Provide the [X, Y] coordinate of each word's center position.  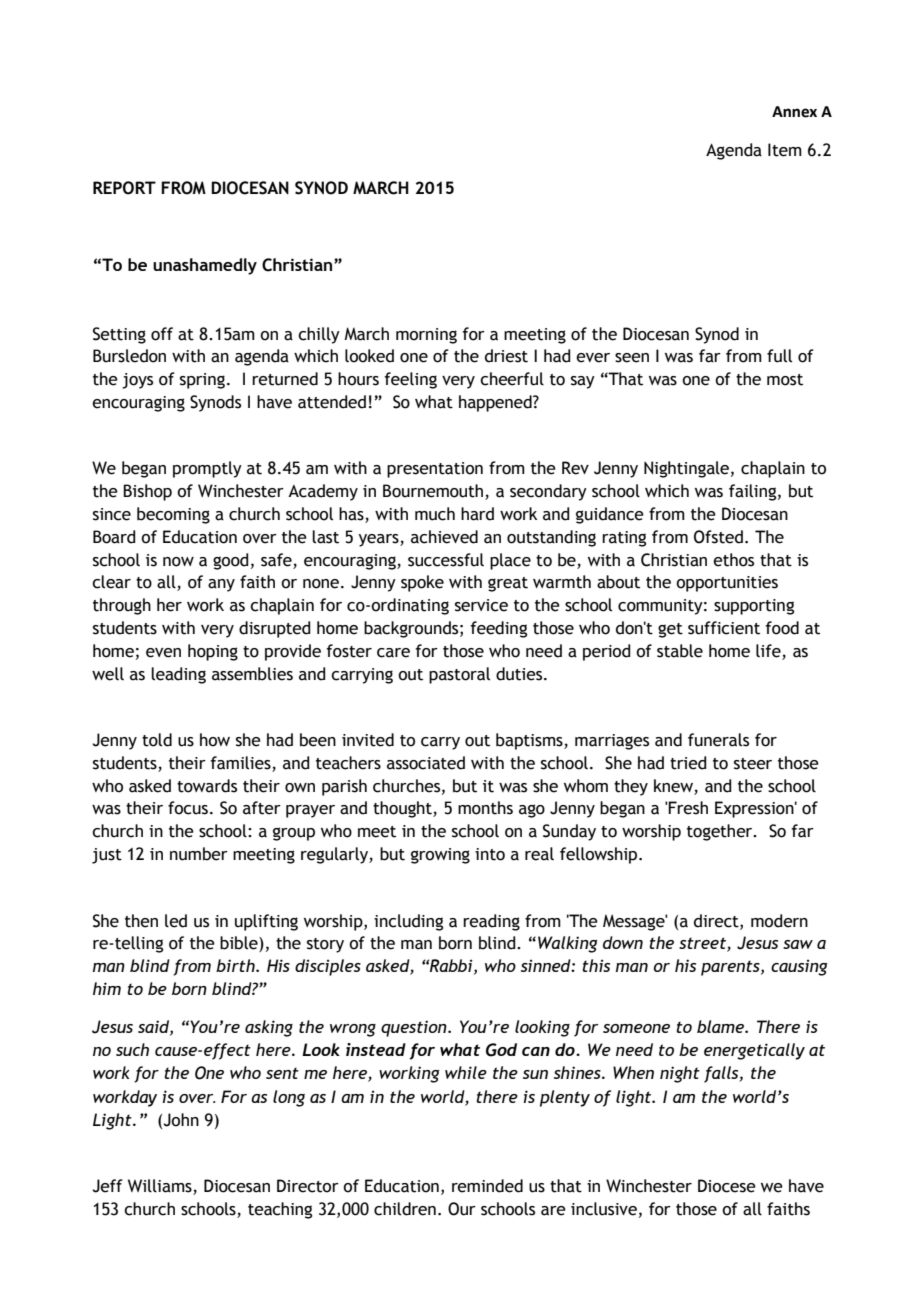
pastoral [459, 675]
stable [680, 651]
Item [785, 150]
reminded [487, 1186]
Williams [161, 1187]
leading [178, 675]
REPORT [124, 188]
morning [426, 336]
